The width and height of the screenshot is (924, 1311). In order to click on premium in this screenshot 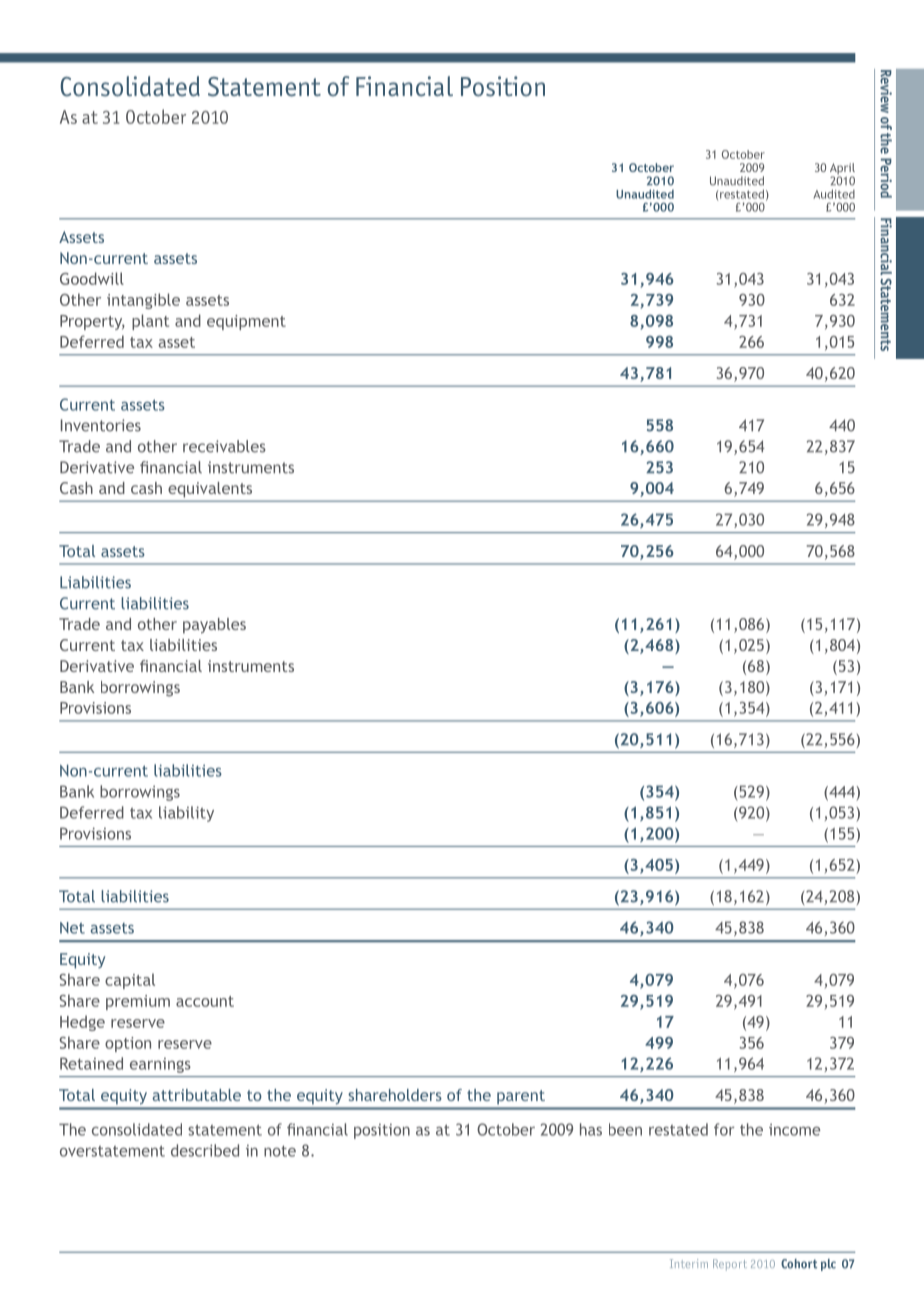, I will do `click(138, 1002)`.
